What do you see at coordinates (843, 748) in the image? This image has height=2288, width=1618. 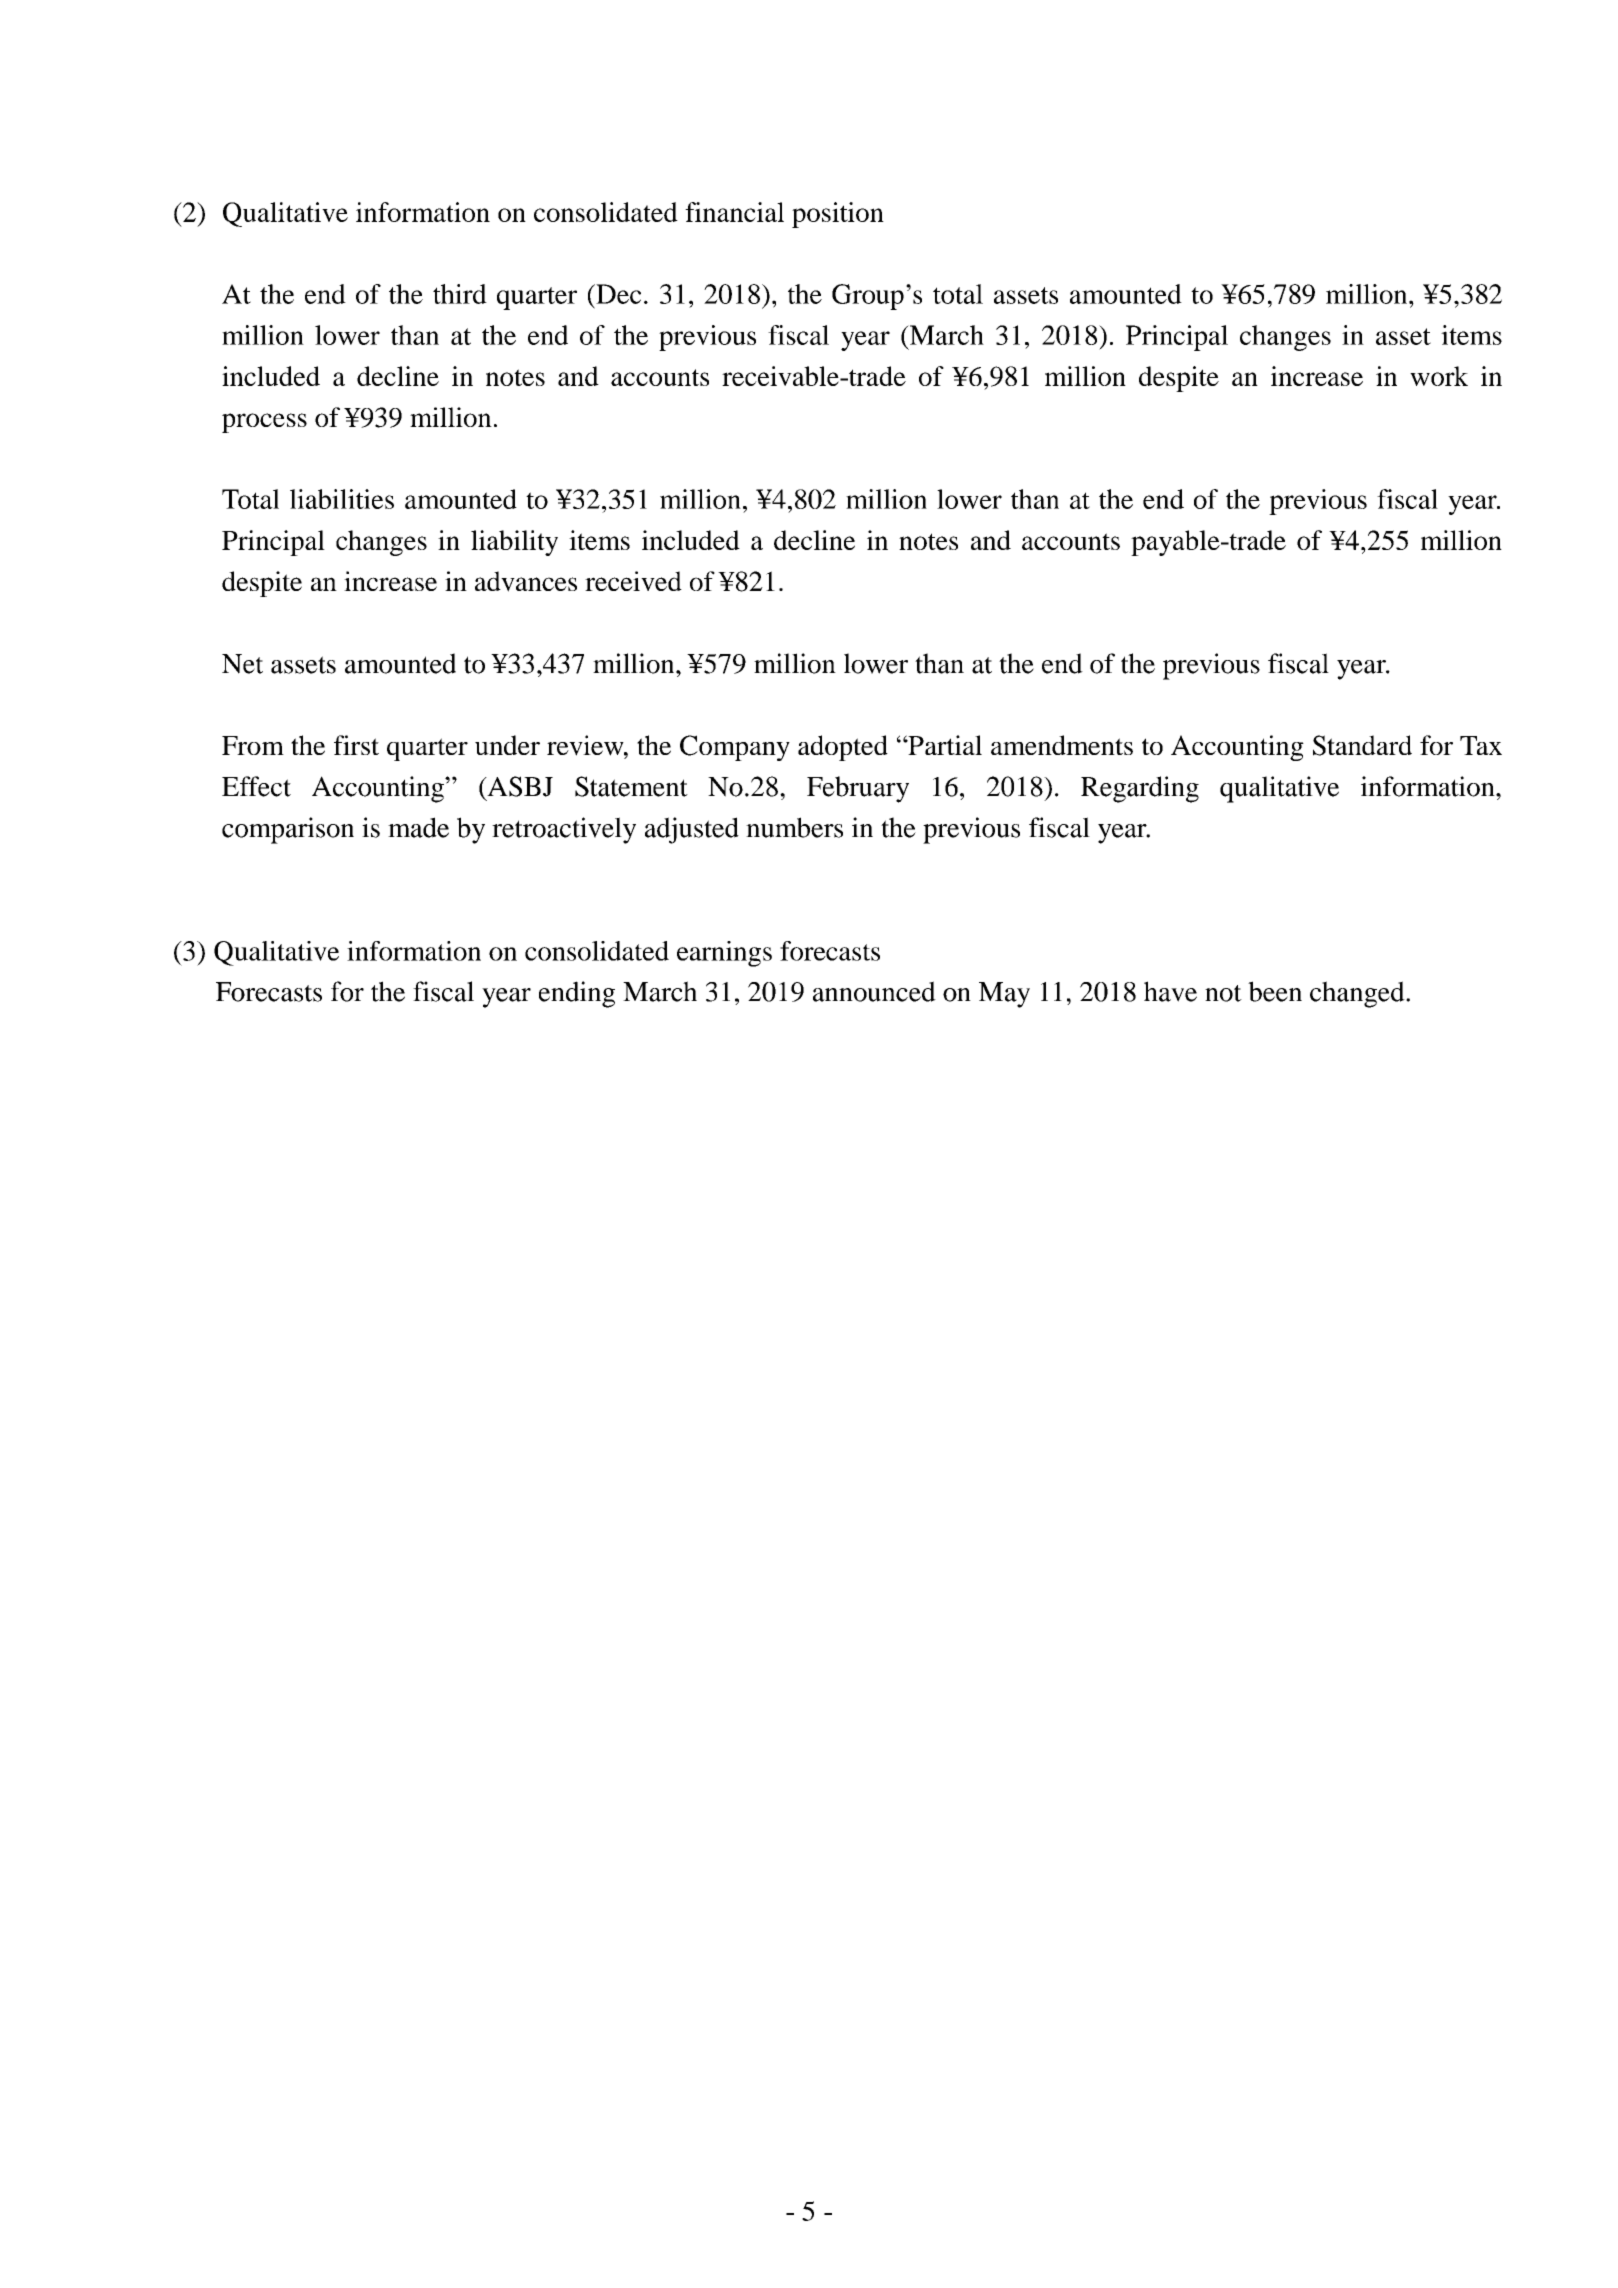 I see `adopted` at bounding box center [843, 748].
